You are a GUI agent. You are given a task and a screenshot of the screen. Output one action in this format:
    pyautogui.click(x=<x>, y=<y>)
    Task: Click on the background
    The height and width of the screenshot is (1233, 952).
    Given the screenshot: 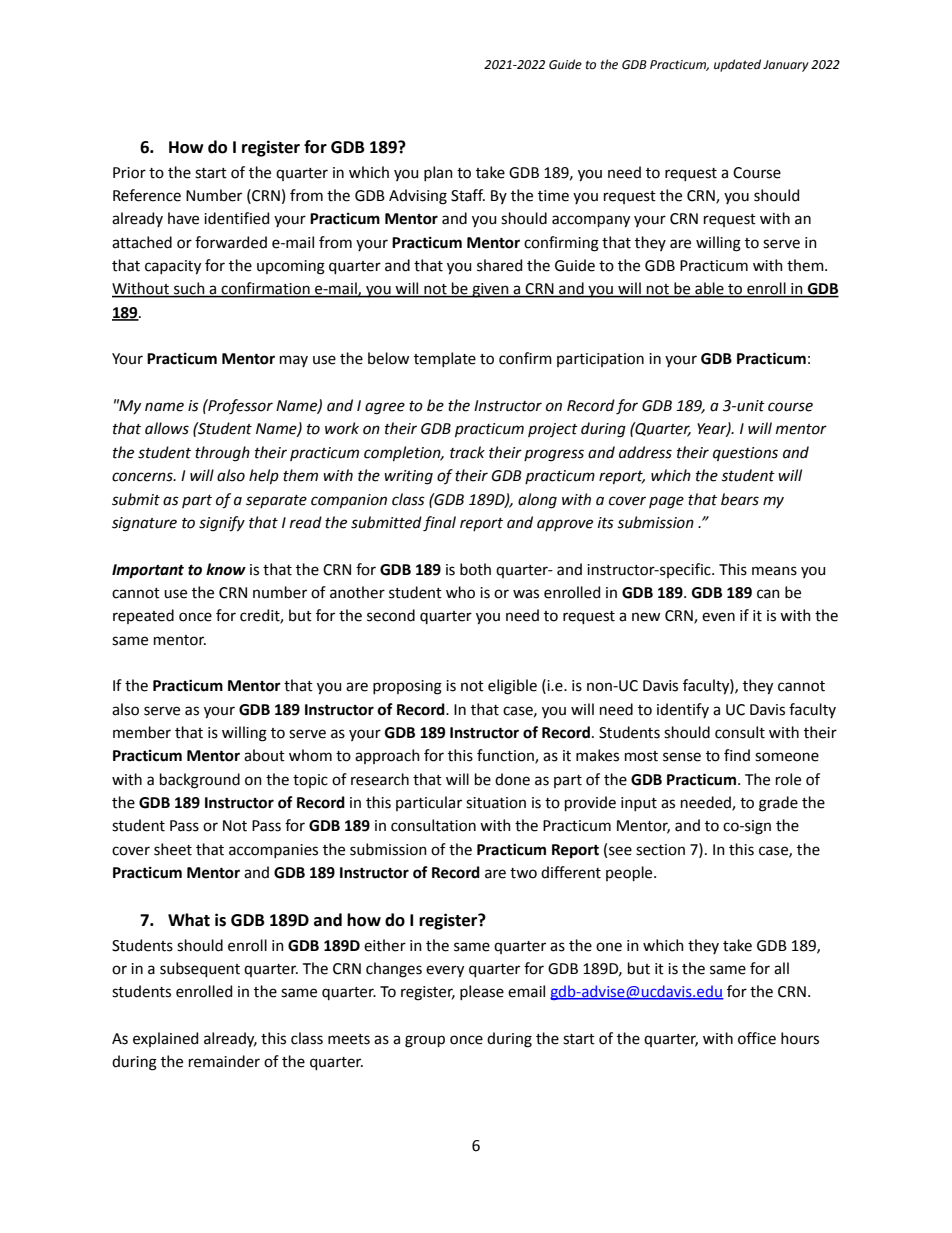 What is the action you would take?
    pyautogui.click(x=200, y=781)
